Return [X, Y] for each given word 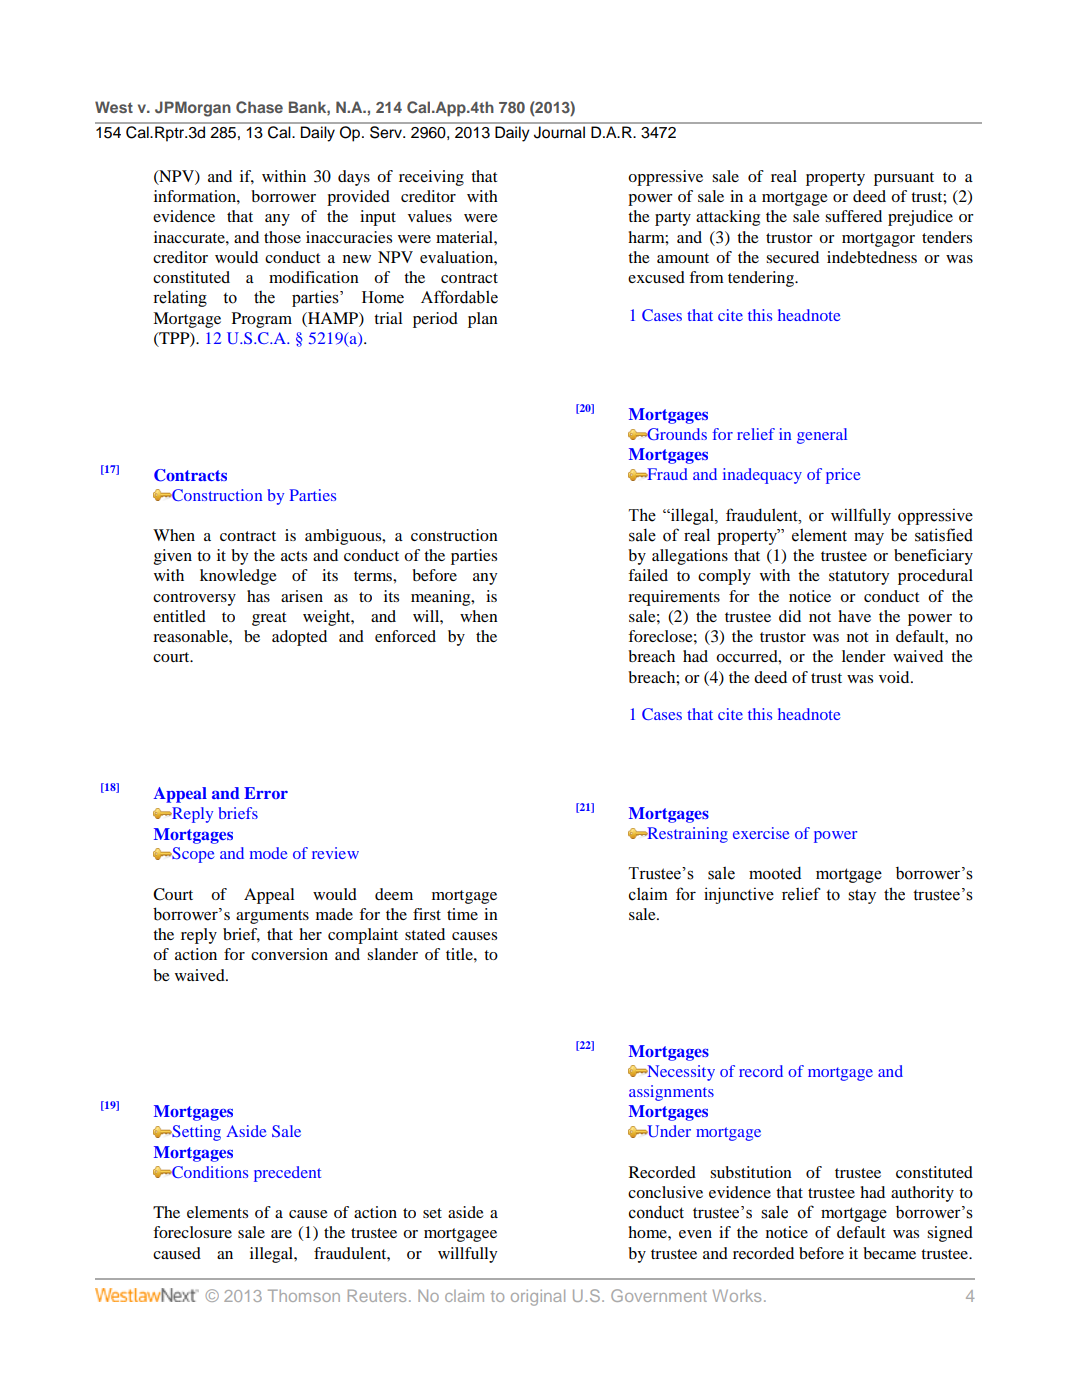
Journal [559, 132]
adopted [299, 638]
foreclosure [192, 1232]
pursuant [904, 179]
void [895, 677]
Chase [259, 107]
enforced [405, 636]
